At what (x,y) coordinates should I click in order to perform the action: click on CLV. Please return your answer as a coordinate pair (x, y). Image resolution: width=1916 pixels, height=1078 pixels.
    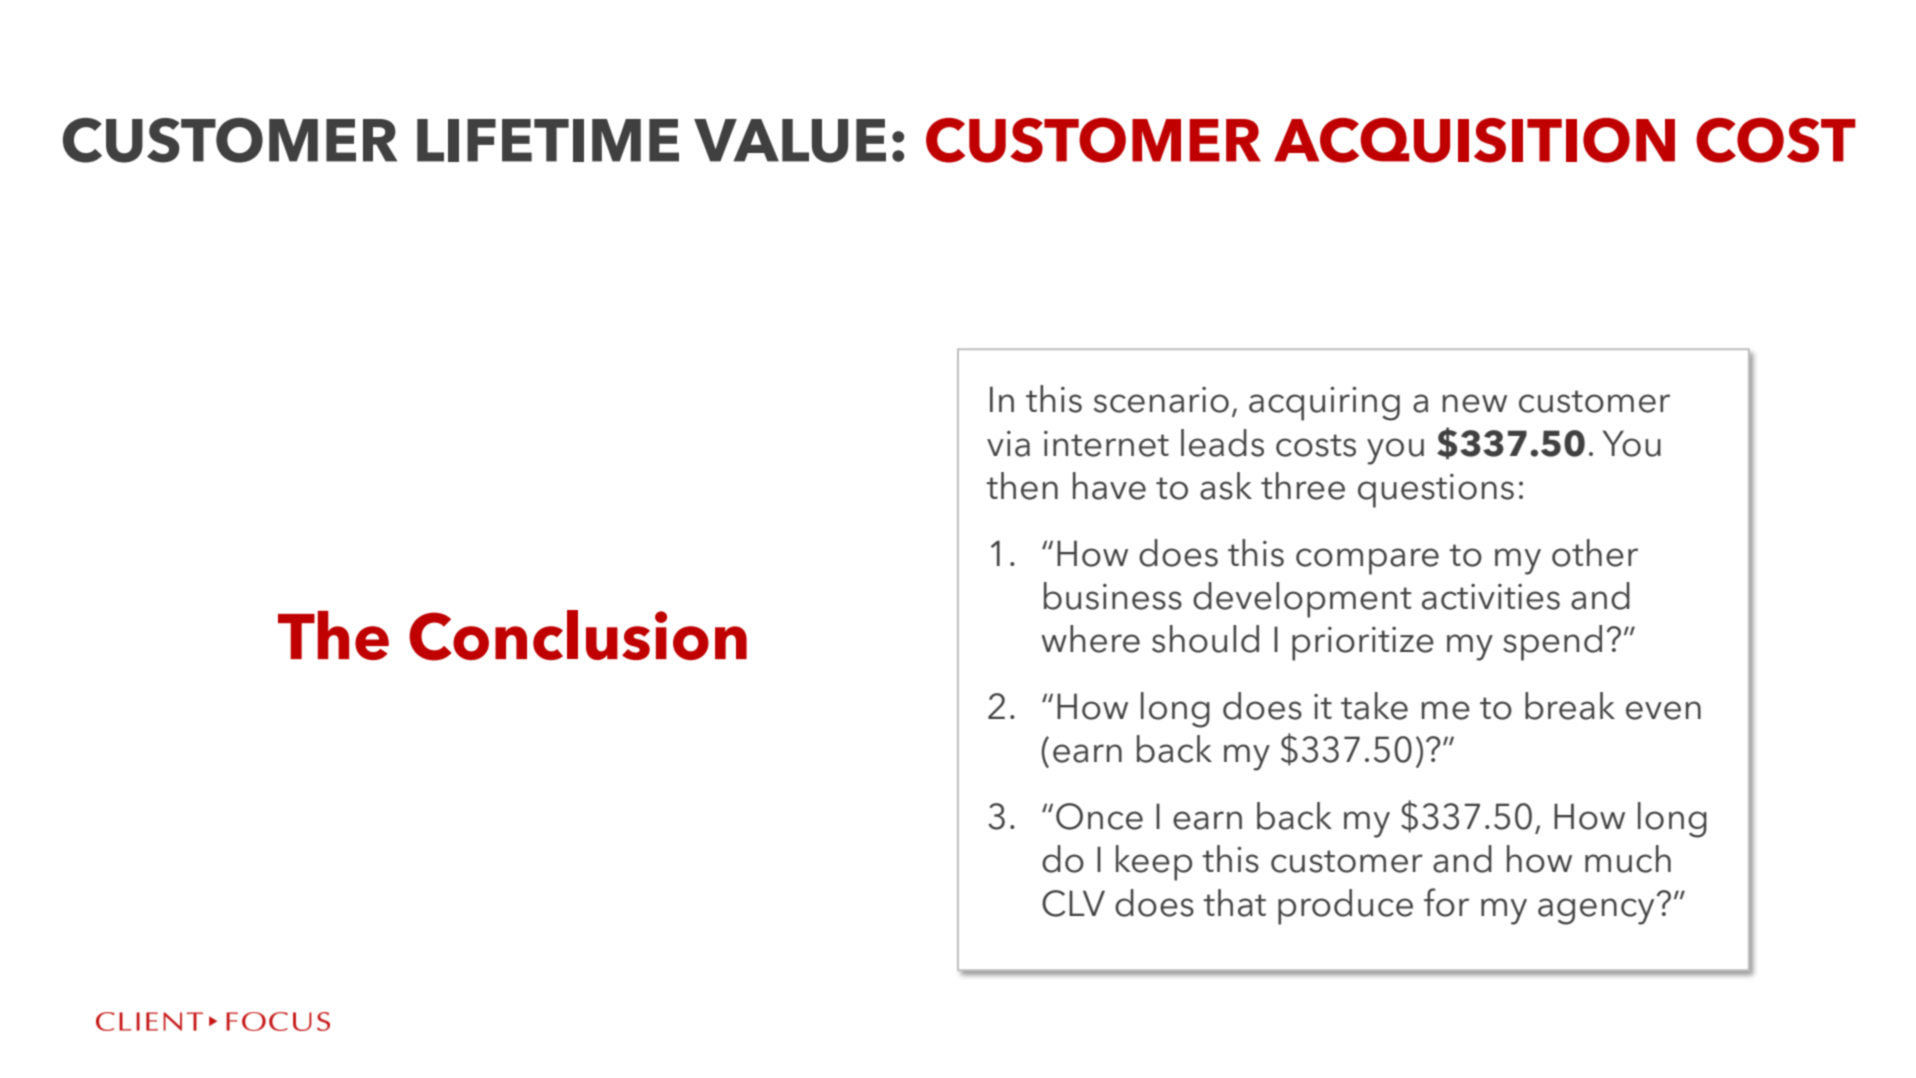
    Looking at the image, I should click on (1073, 903).
